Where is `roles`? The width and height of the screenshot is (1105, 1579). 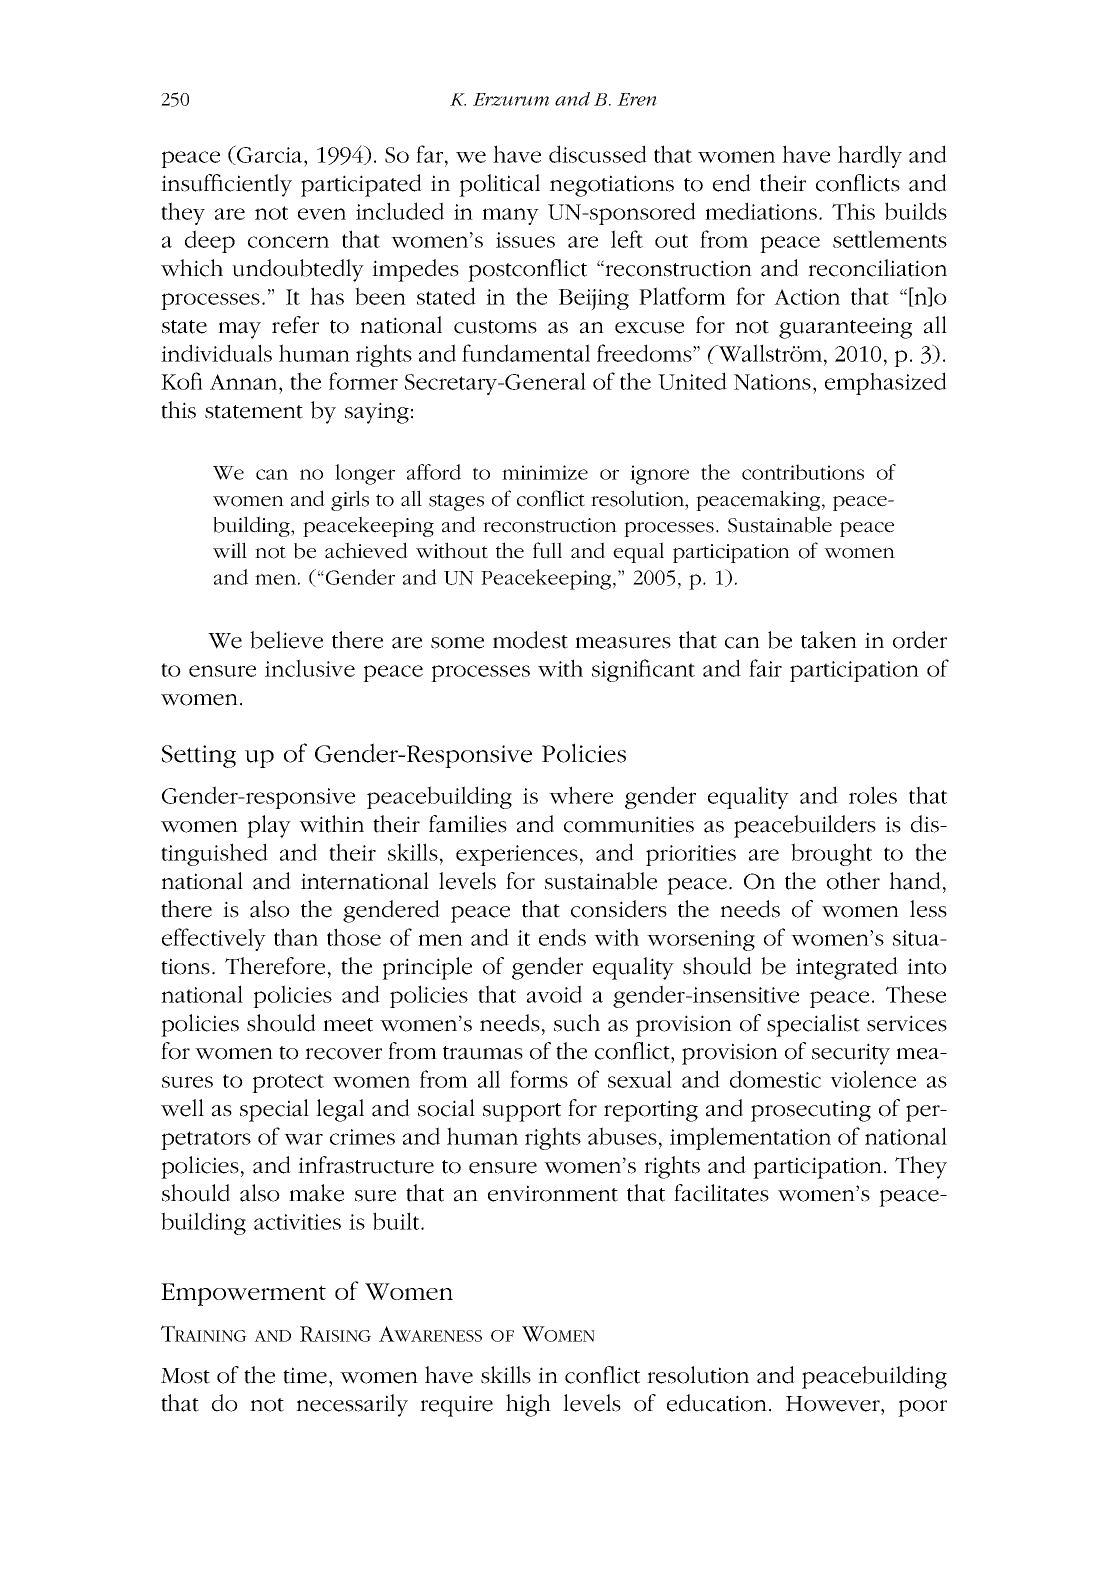
roles is located at coordinates (873, 795).
